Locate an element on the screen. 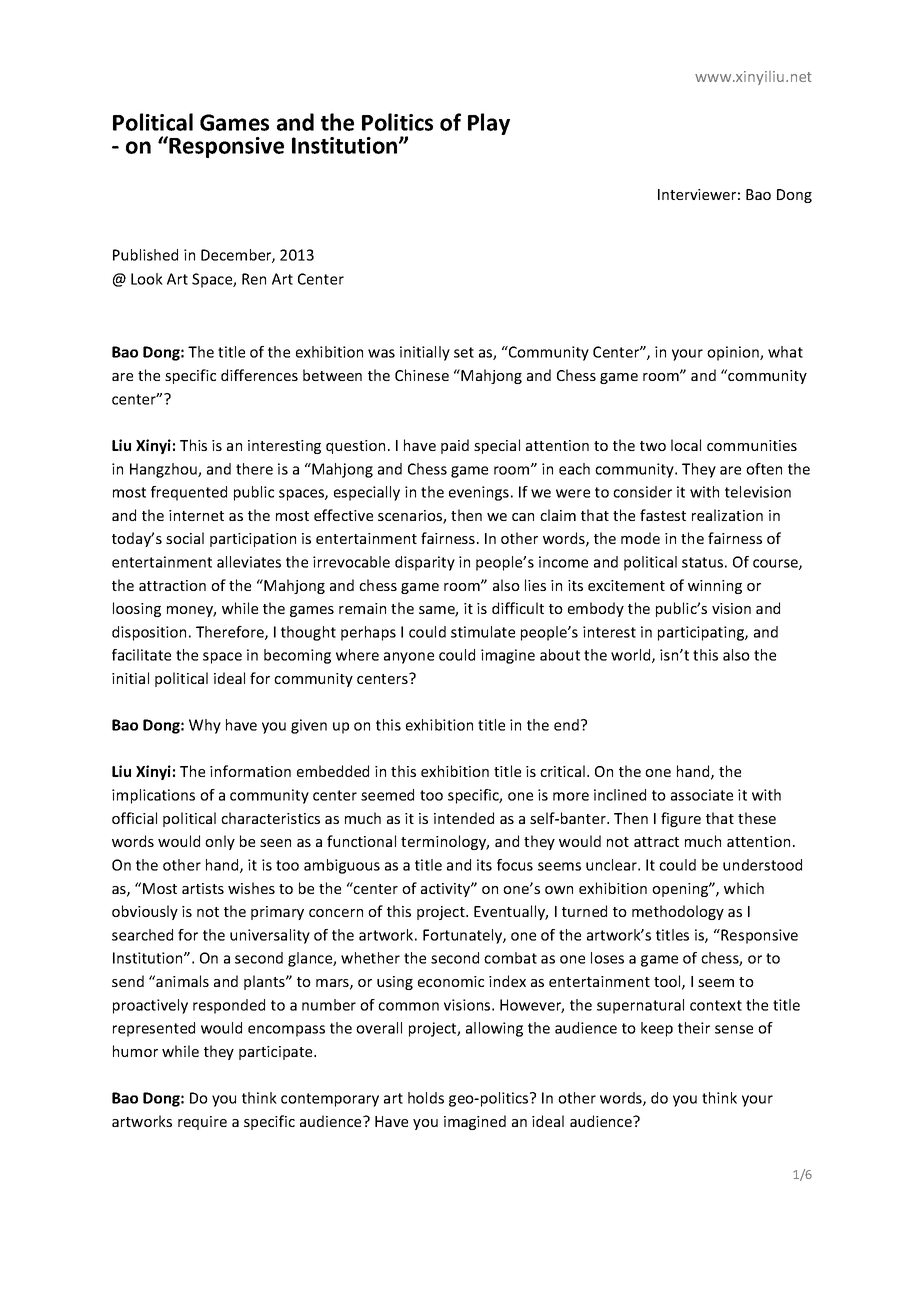 The height and width of the screenshot is (1308, 924). Published is located at coordinates (145, 255).
